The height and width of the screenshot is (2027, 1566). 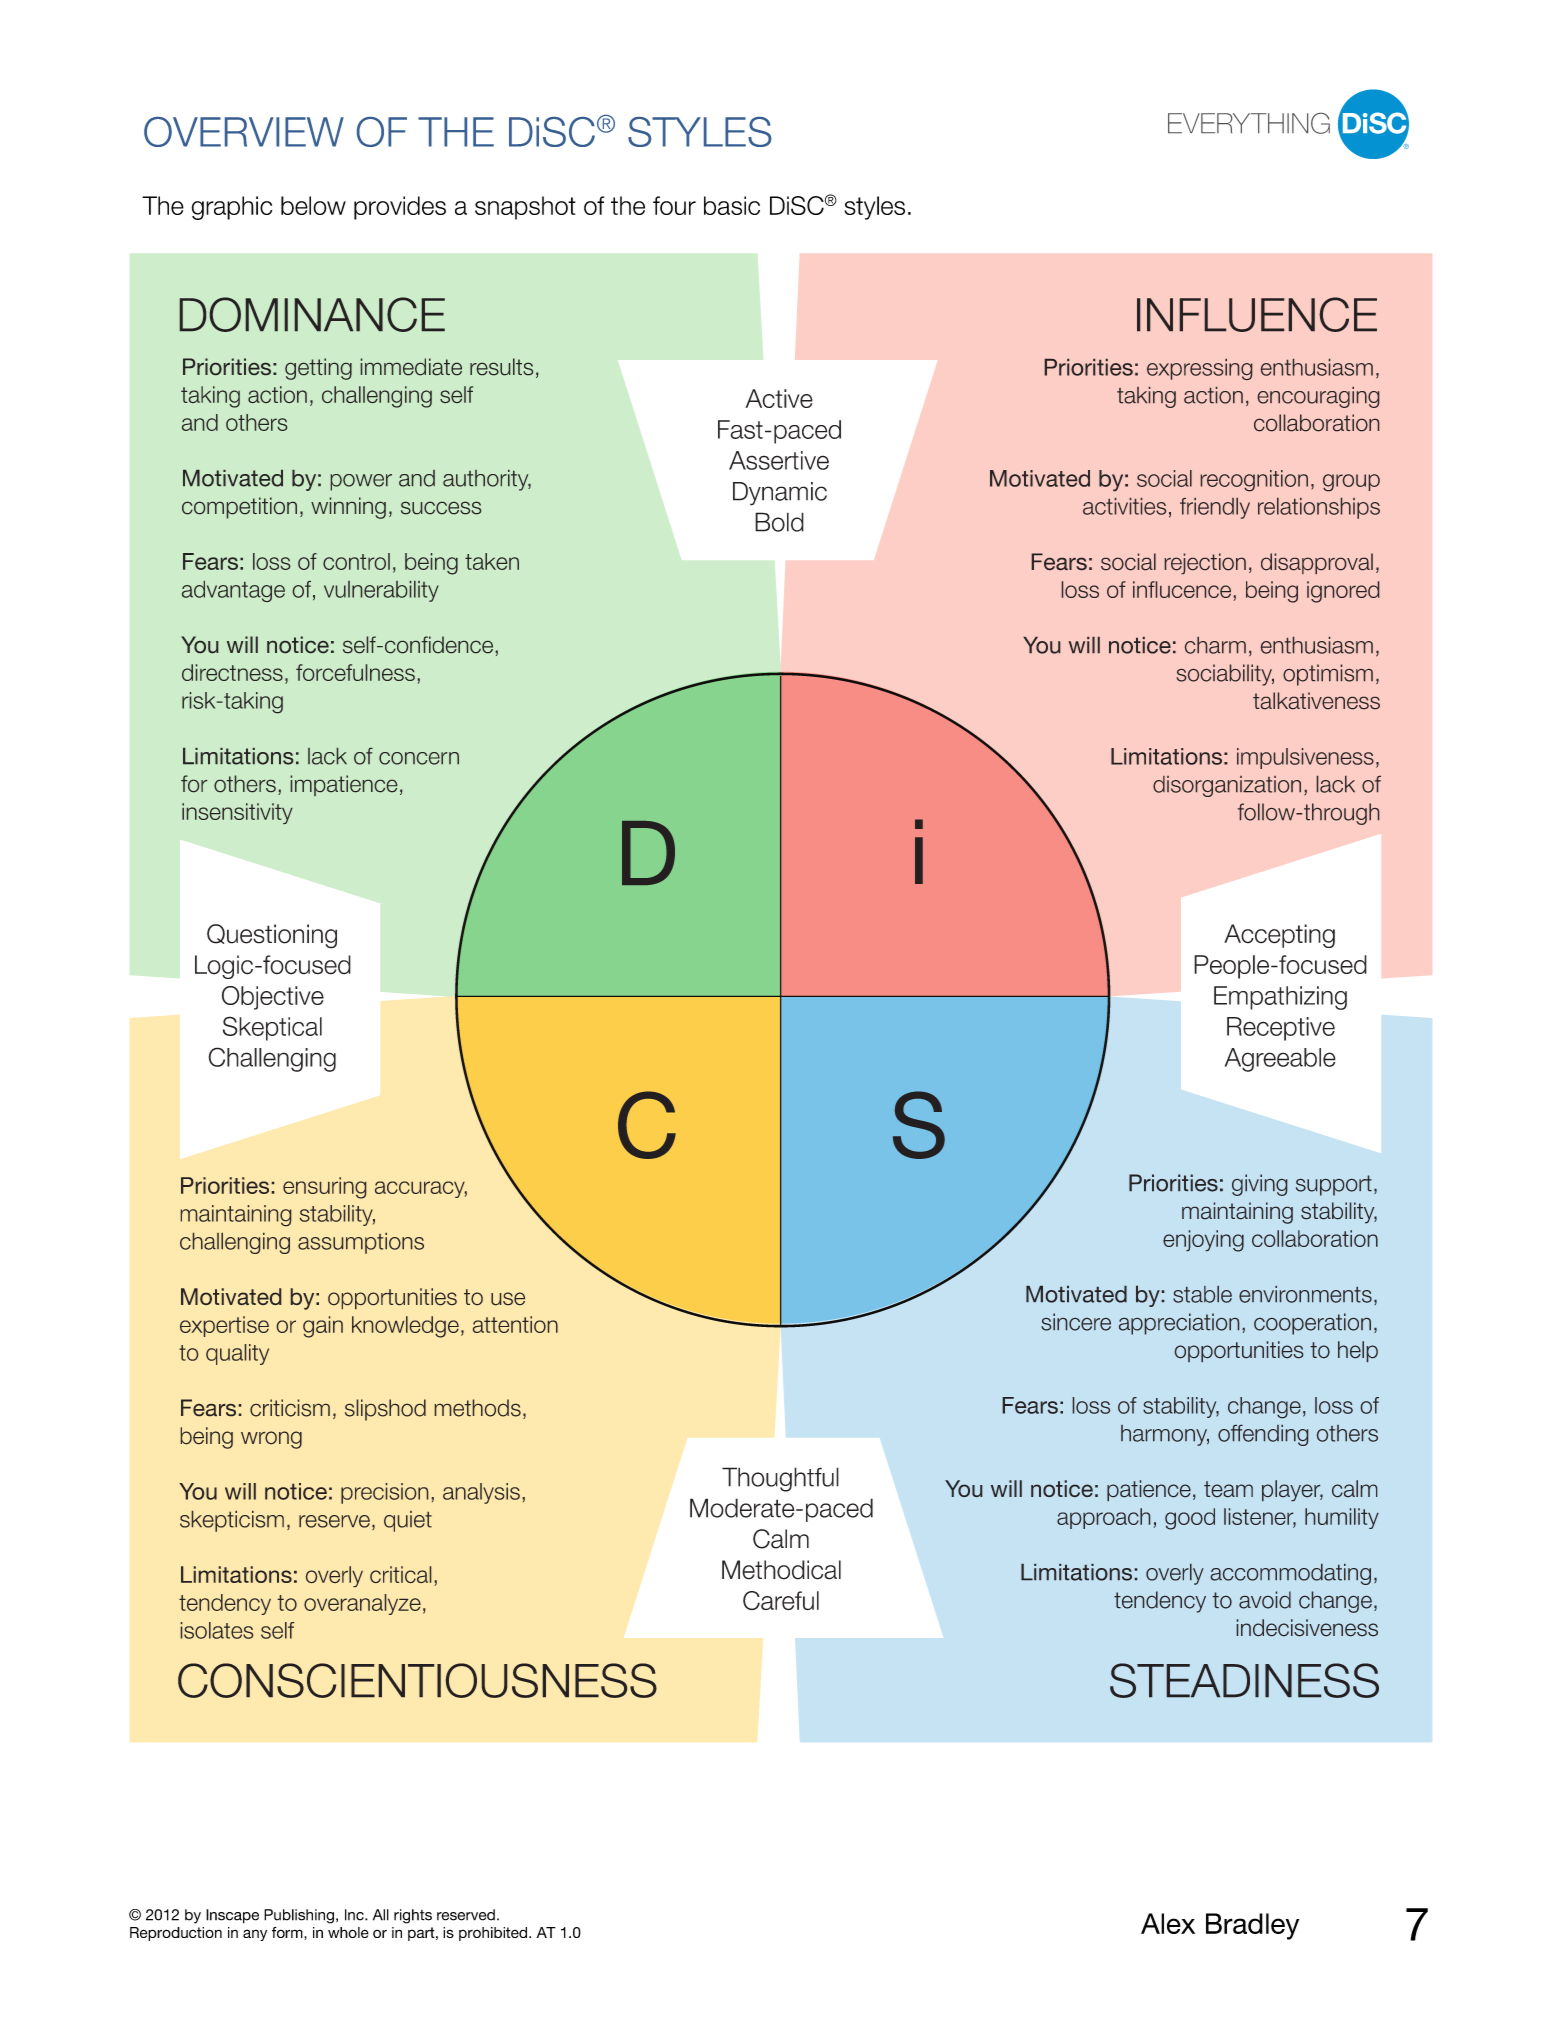 I want to click on concern, so click(x=419, y=758).
